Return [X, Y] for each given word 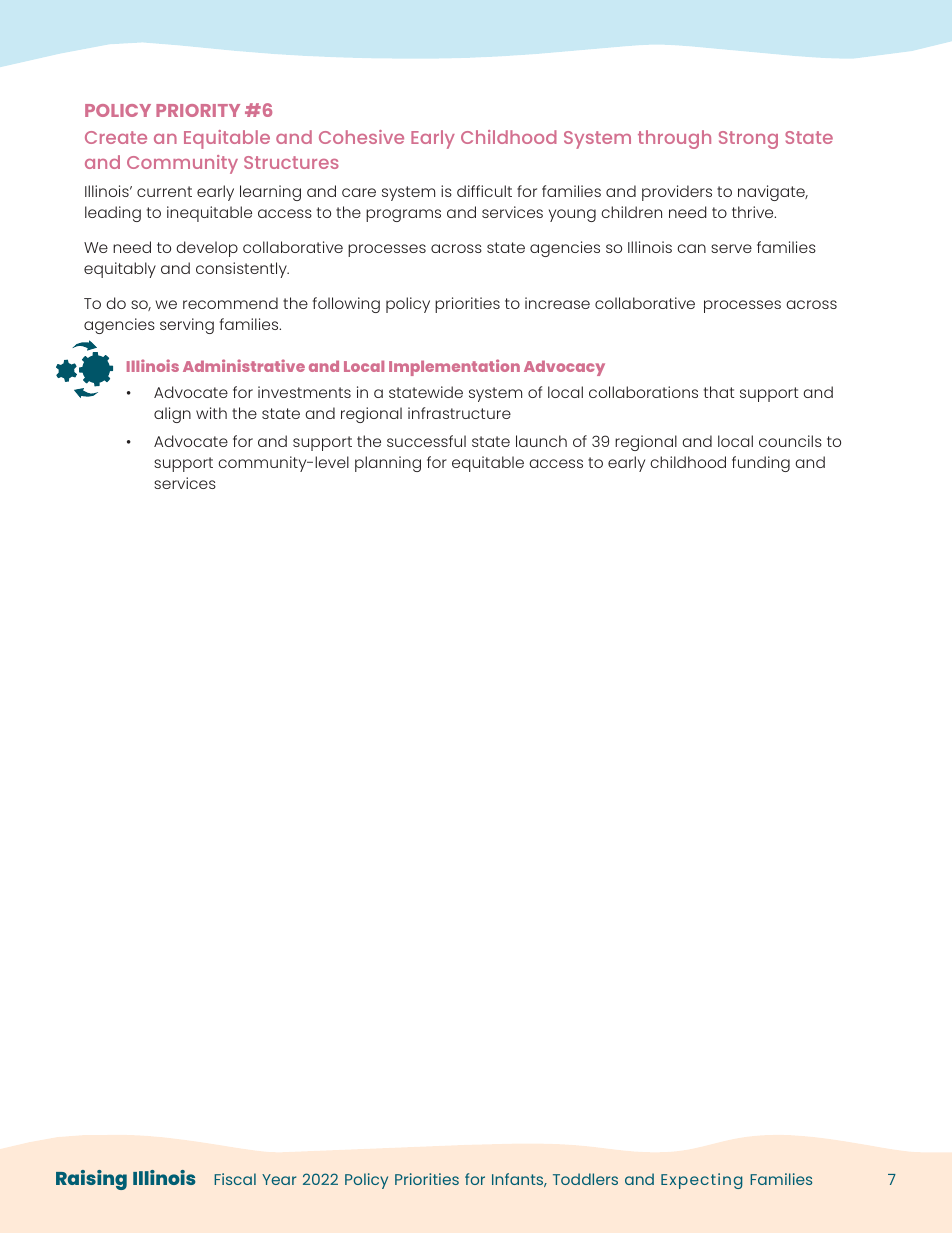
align [172, 415]
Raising [91, 1180]
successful [426, 441]
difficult [484, 191]
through [674, 139]
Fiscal [235, 1179]
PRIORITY [198, 110]
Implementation [454, 367]
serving [187, 326]
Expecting [701, 1181]
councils [790, 441]
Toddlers [585, 1179]
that [719, 392]
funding [761, 464]
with [211, 413]
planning [388, 464]
